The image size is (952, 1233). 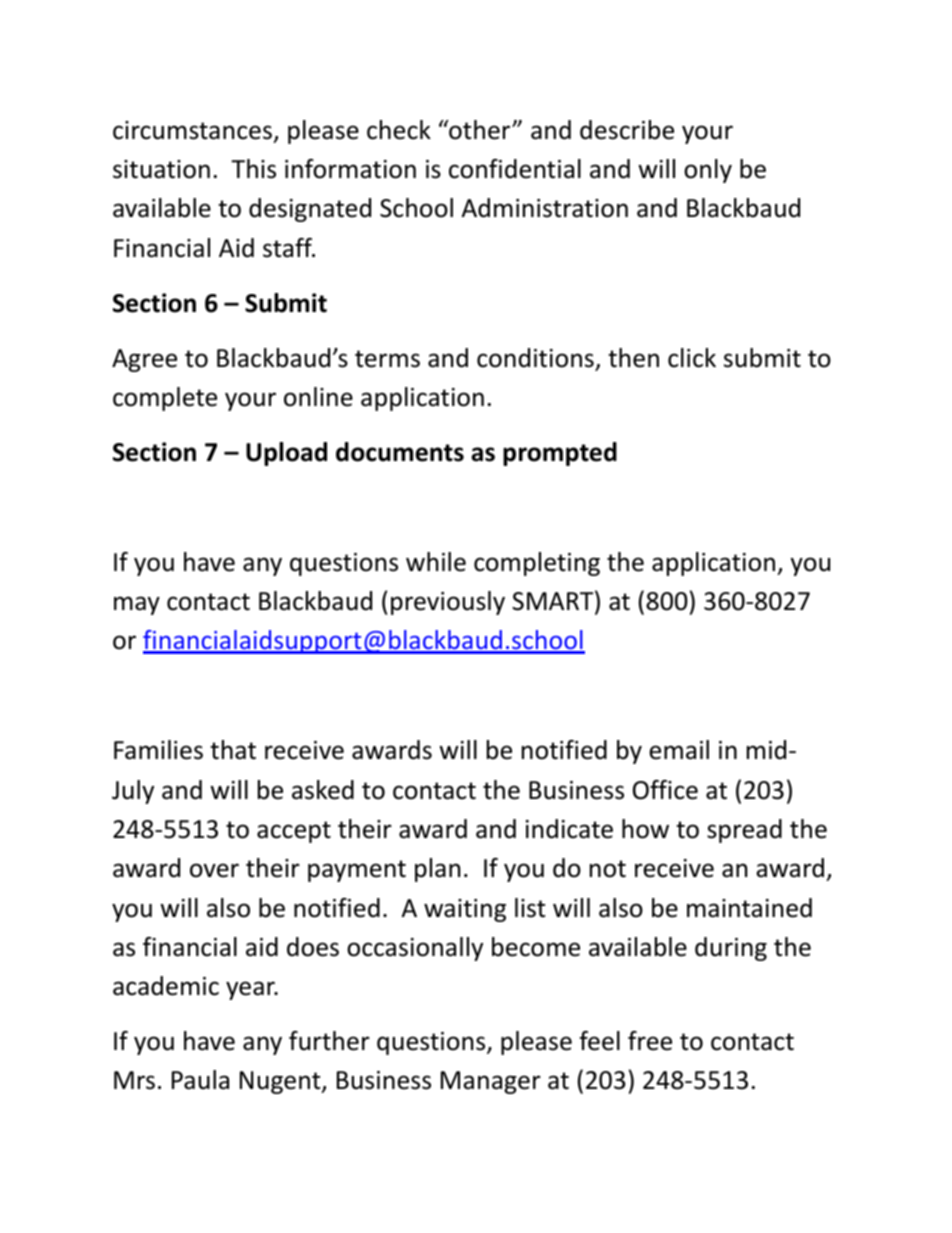 What do you see at coordinates (560, 454) in the page?
I see `prompted` at bounding box center [560, 454].
